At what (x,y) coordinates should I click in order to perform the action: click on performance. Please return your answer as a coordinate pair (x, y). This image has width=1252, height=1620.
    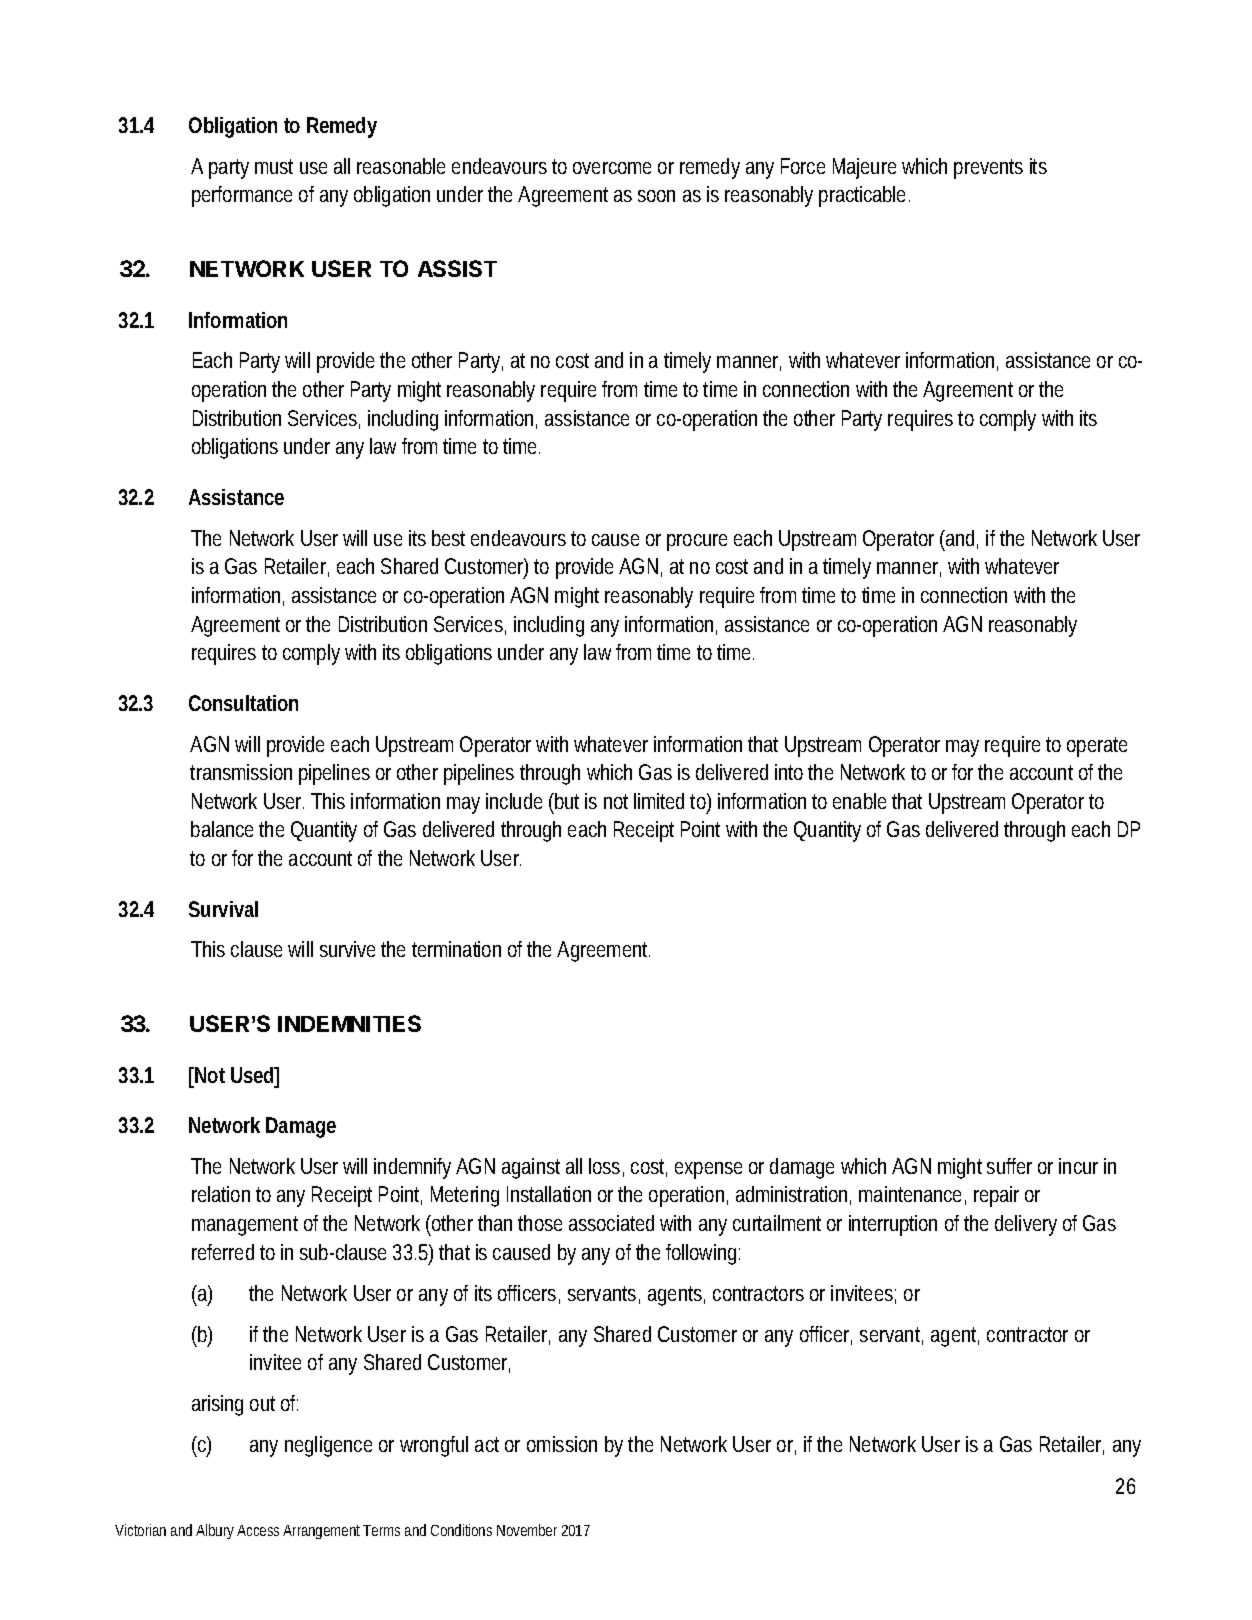
    Looking at the image, I should click on (242, 196).
